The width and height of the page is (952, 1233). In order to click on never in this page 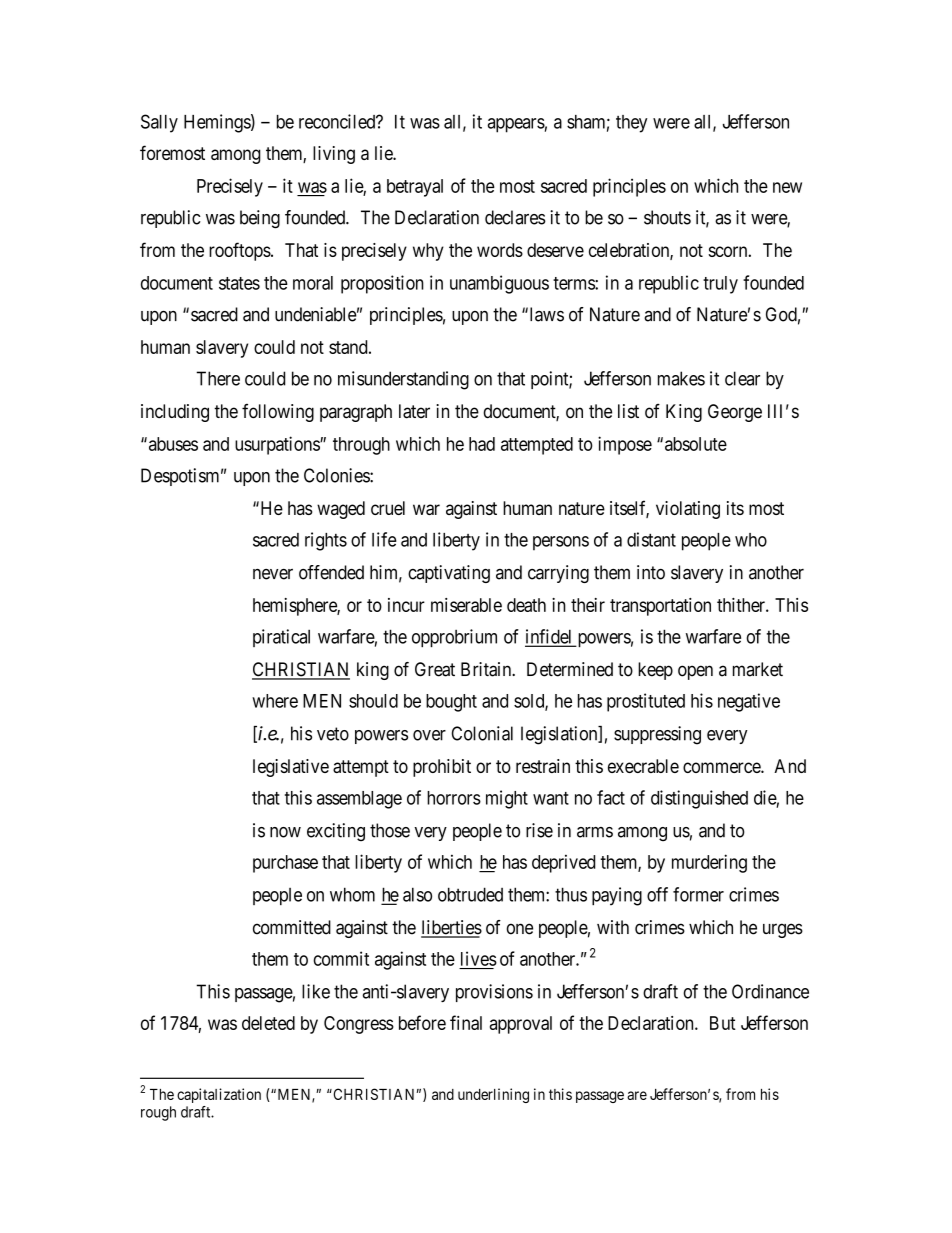, I will do `click(273, 574)`.
